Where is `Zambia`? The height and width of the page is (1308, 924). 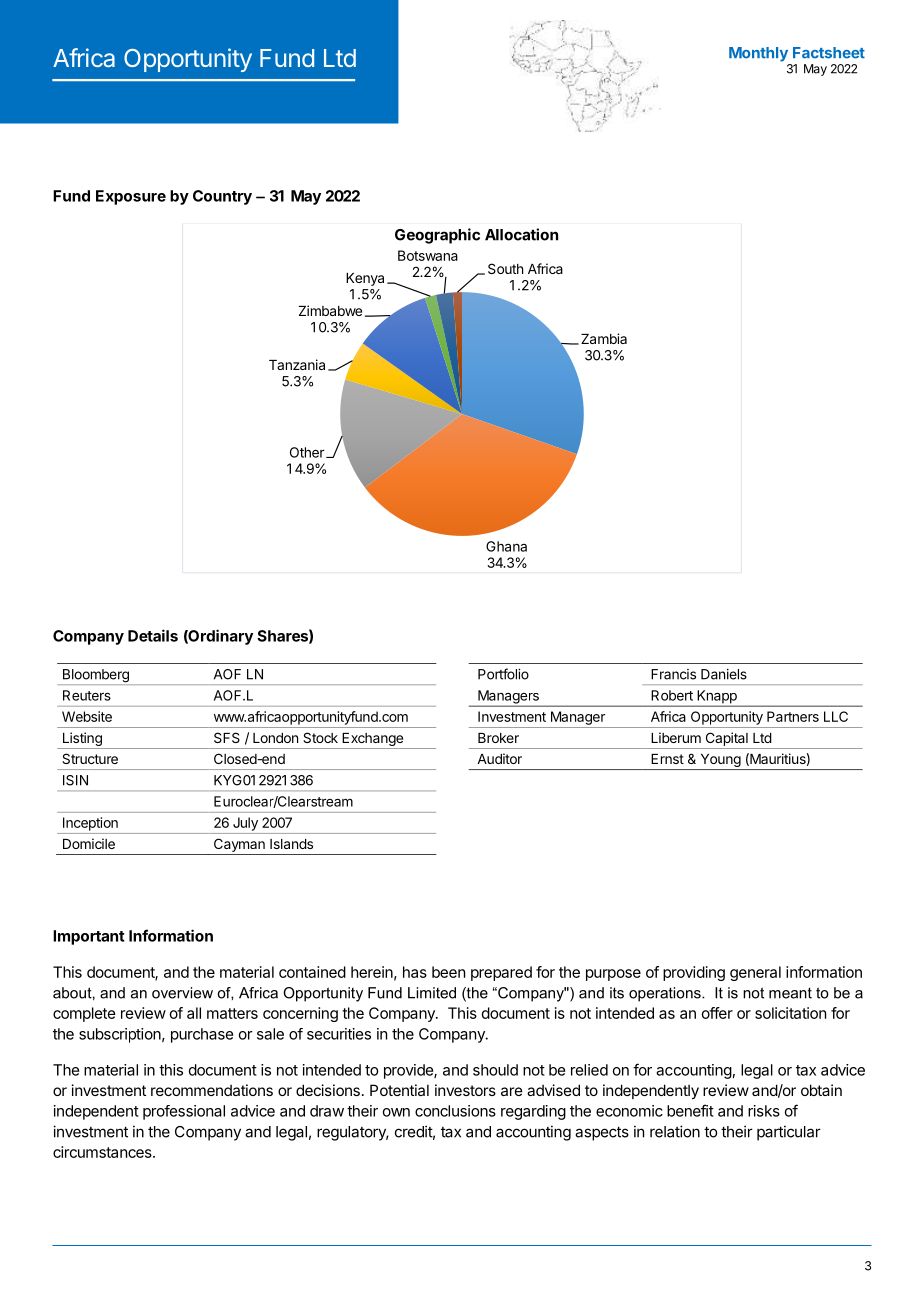
Zambia is located at coordinates (604, 338).
